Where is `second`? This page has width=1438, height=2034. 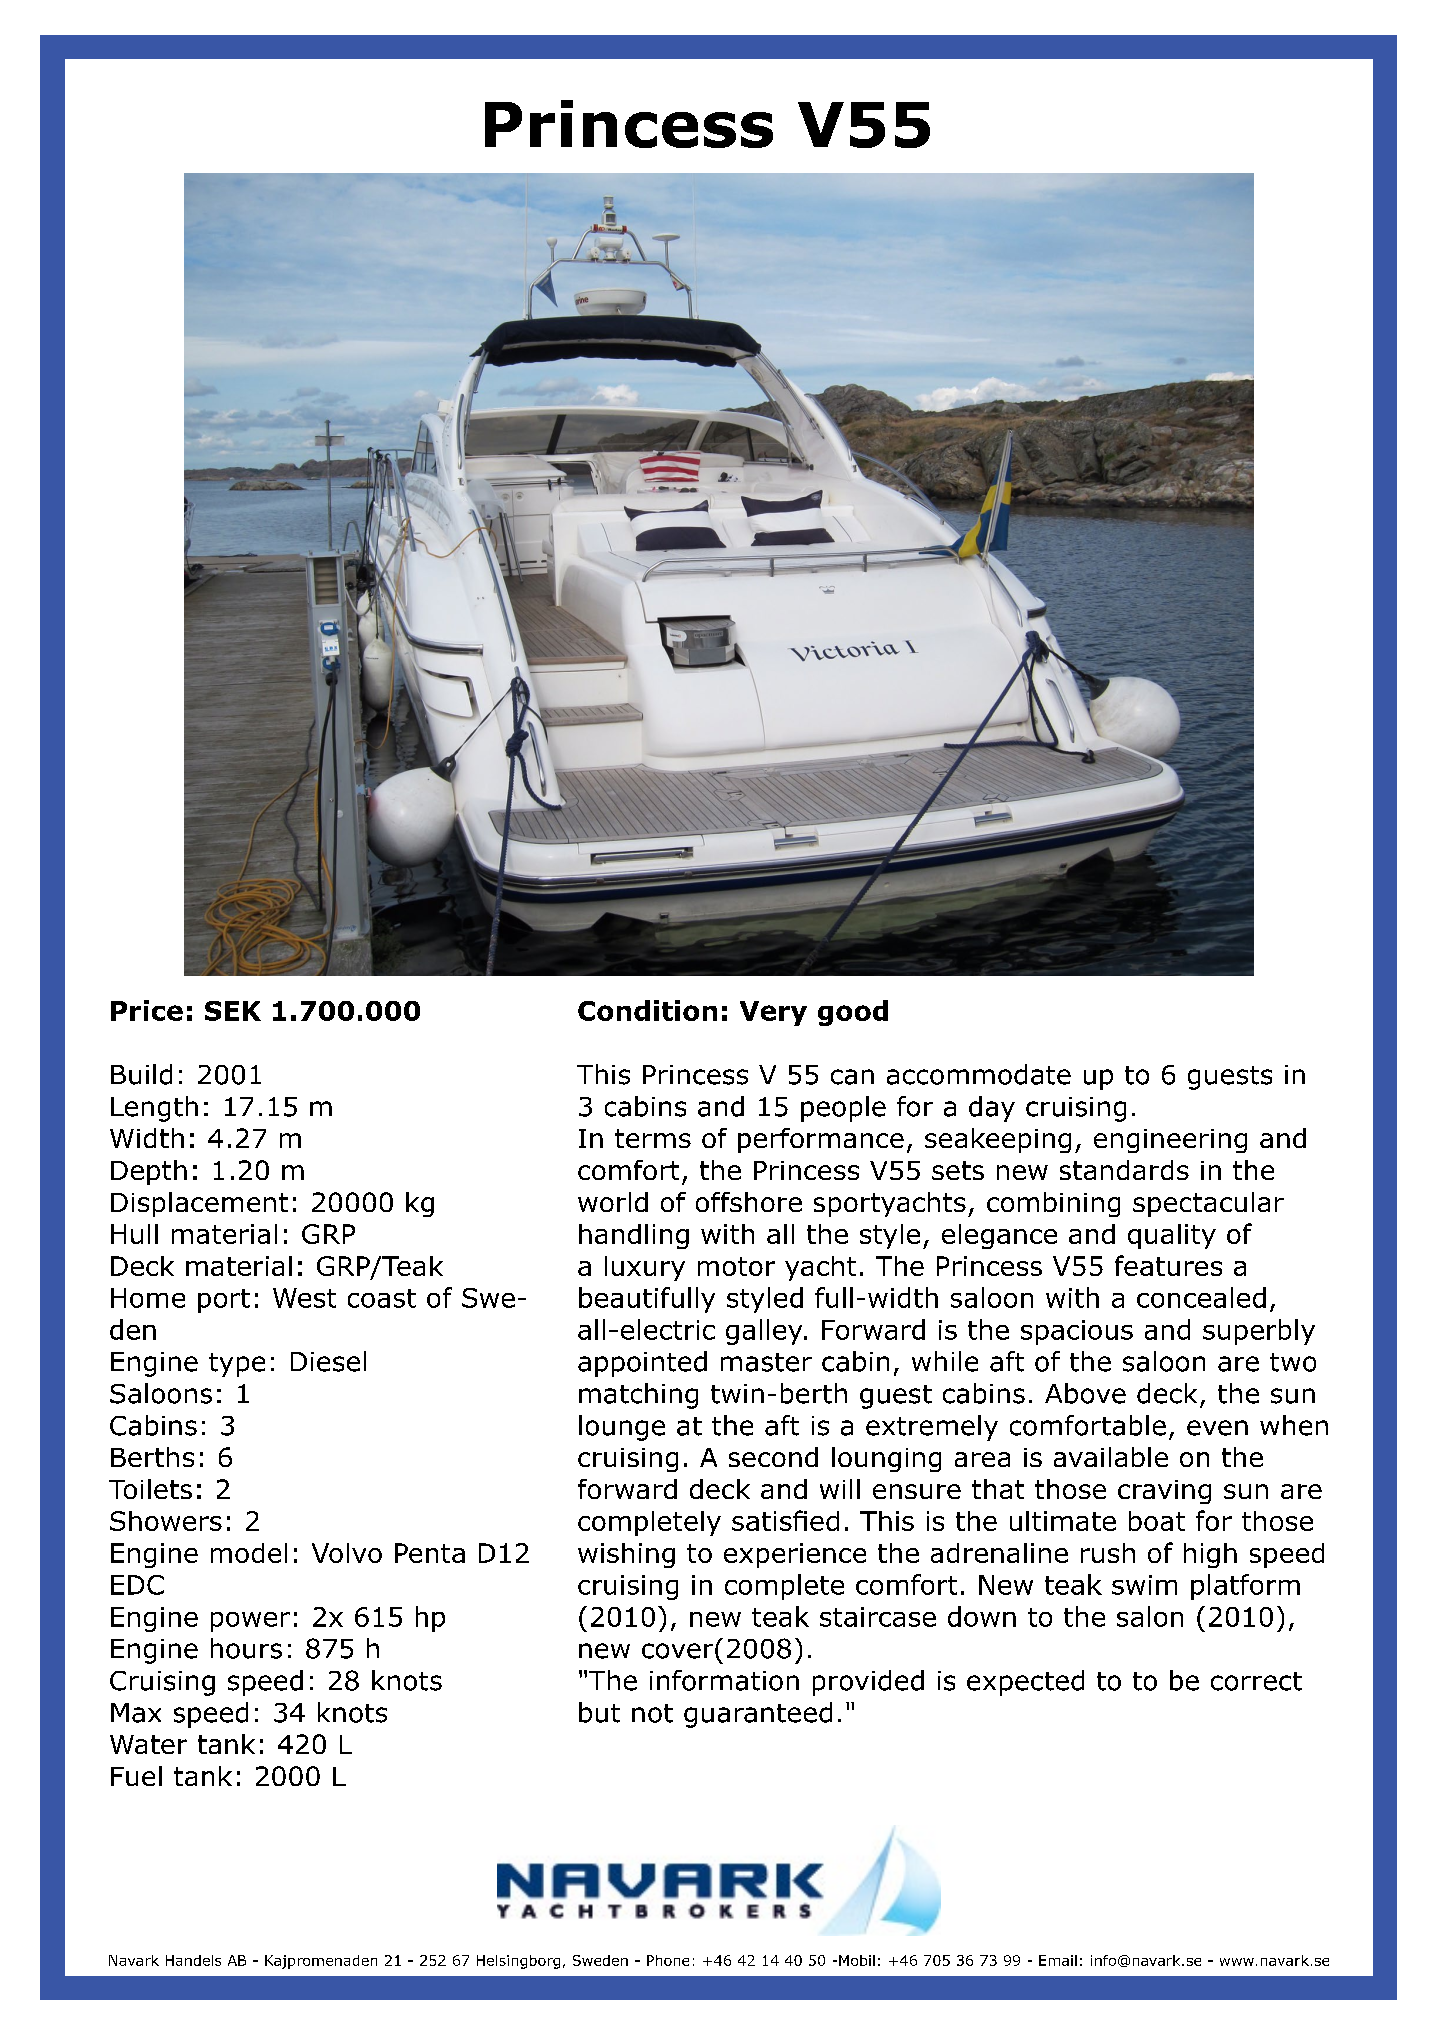 second is located at coordinates (773, 1457).
